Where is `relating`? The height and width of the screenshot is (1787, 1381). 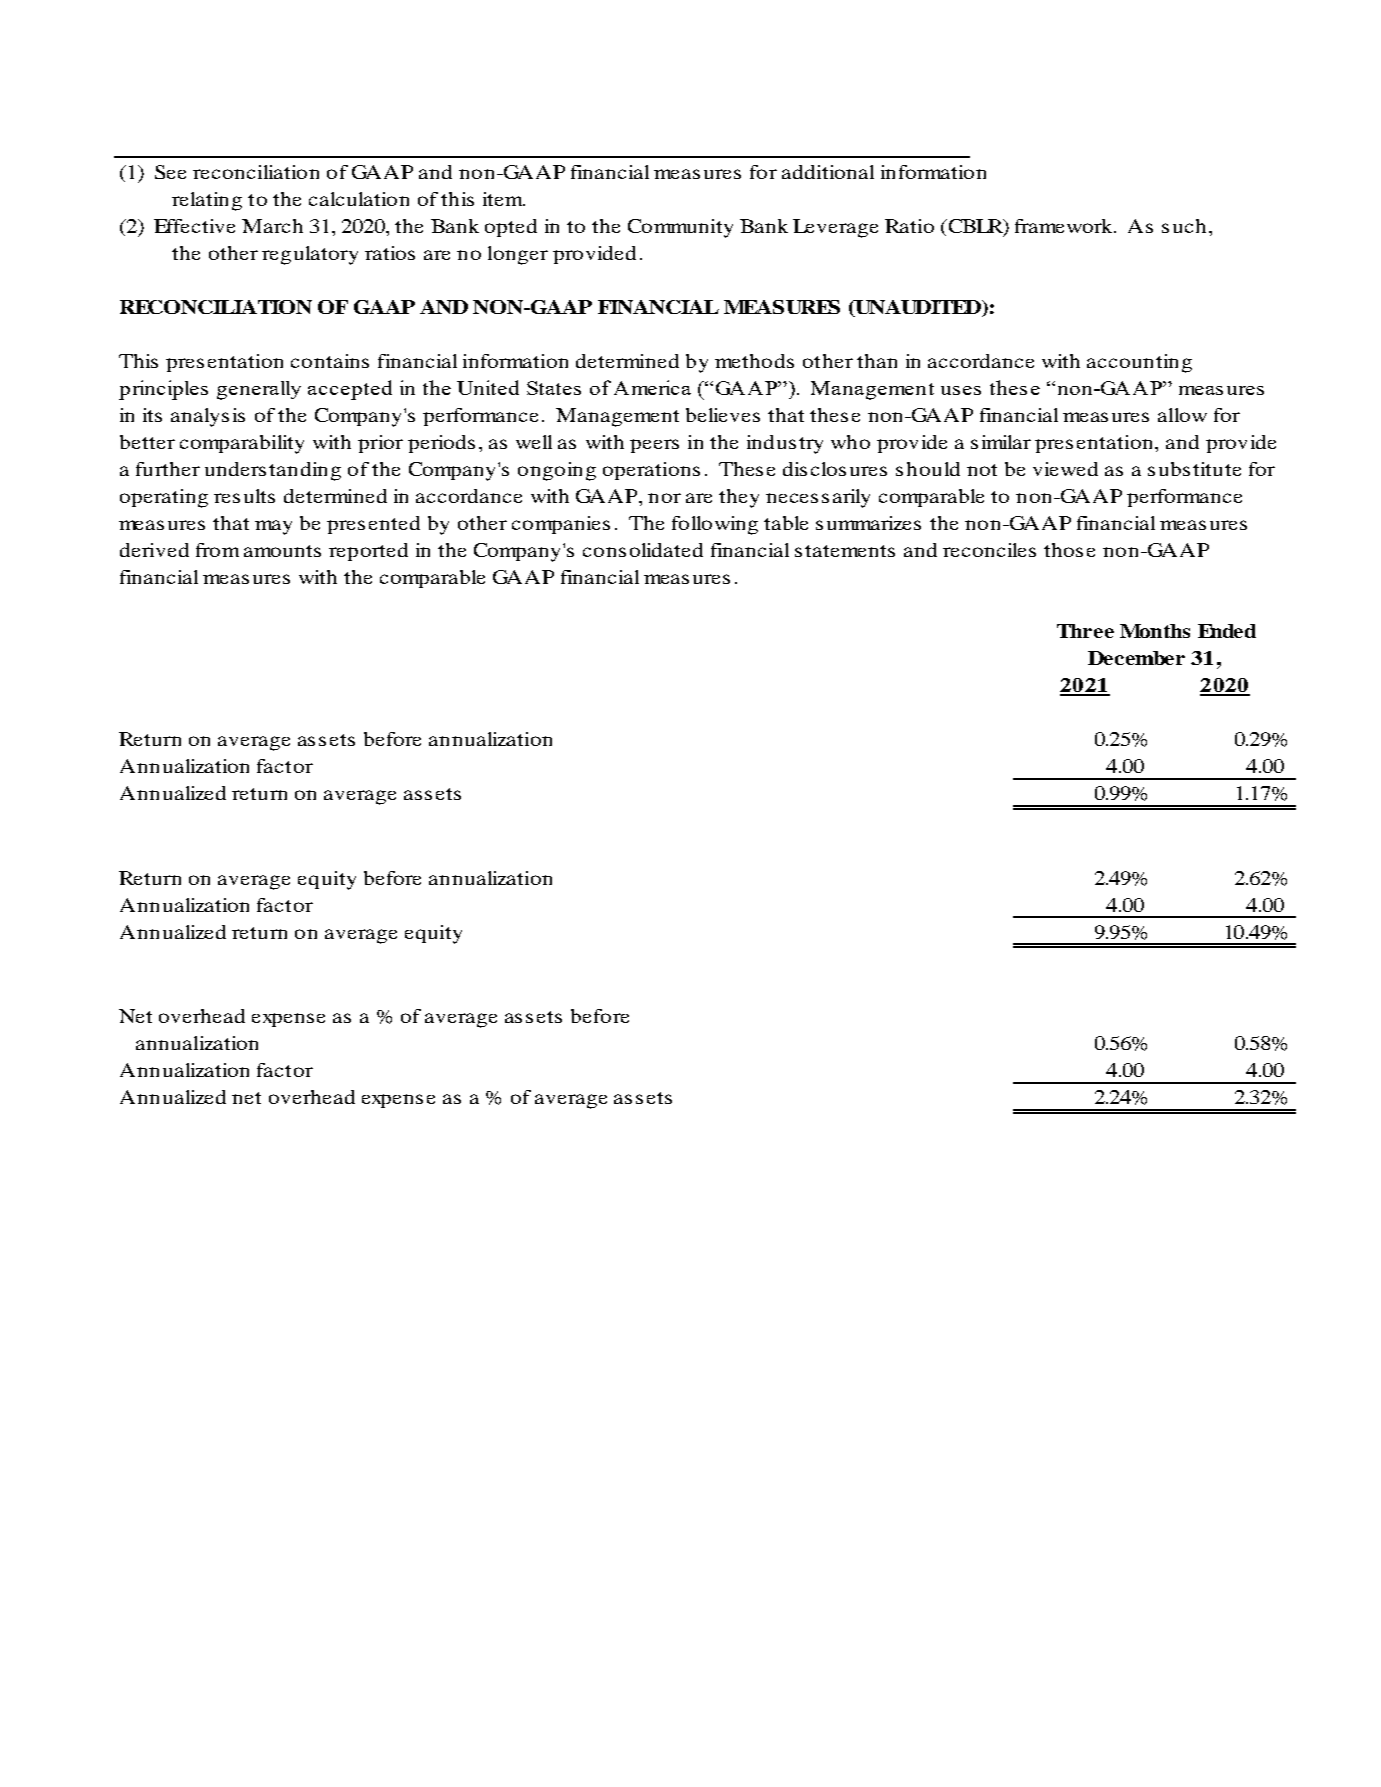
relating is located at coordinates (207, 201).
